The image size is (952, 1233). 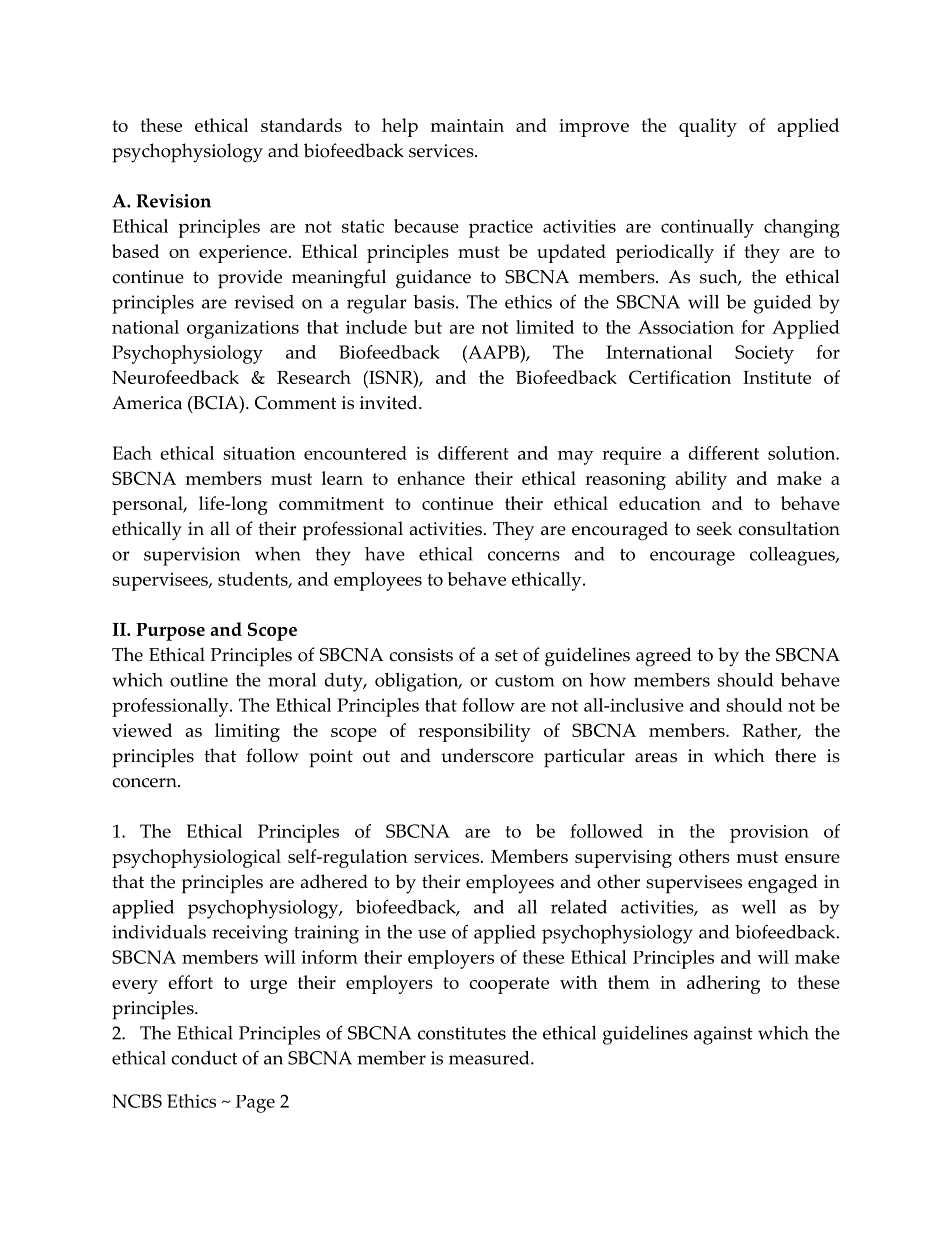 What do you see at coordinates (708, 127) in the document?
I see `quality` at bounding box center [708, 127].
